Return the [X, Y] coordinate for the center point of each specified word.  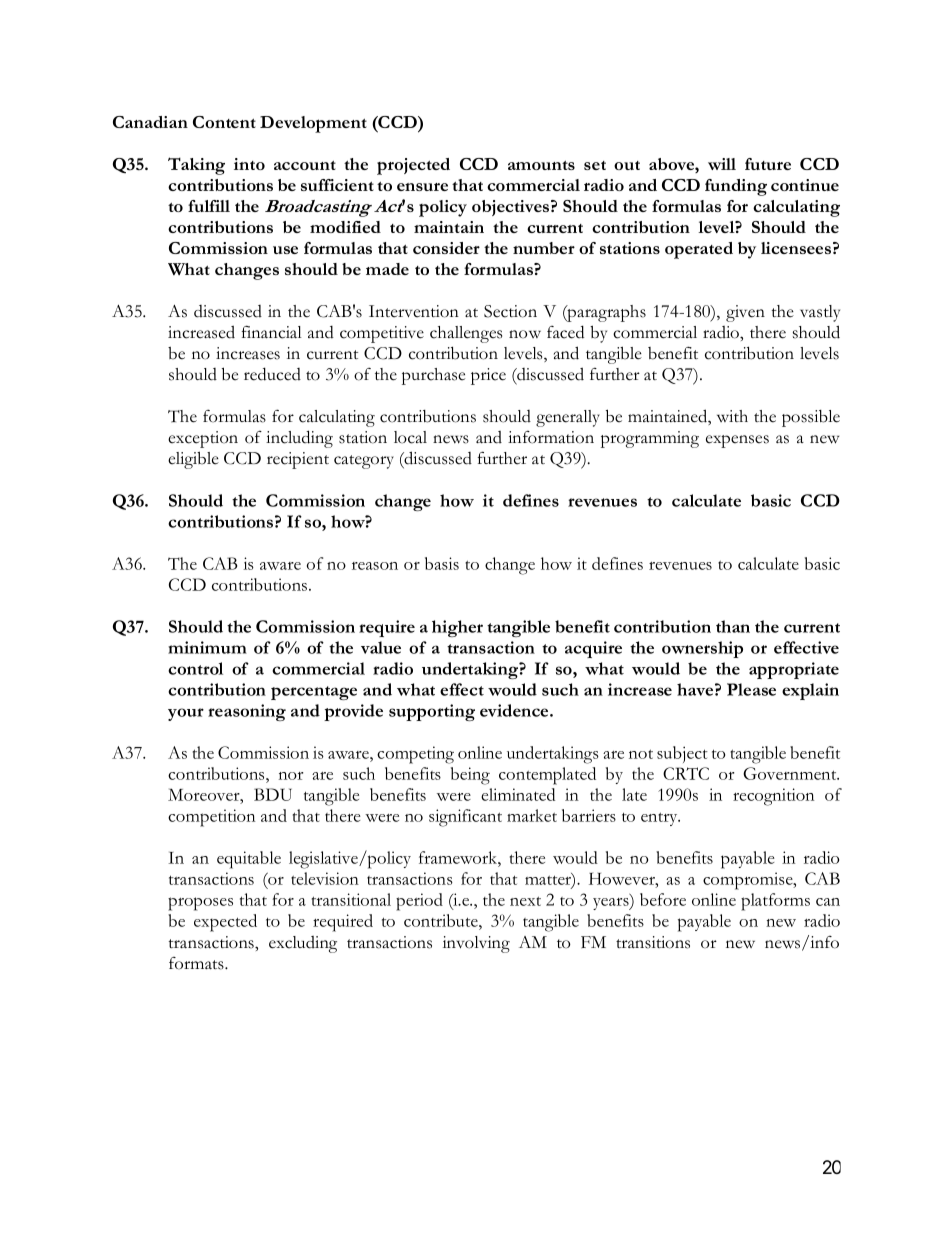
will [722, 164]
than [733, 626]
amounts [541, 165]
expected [225, 923]
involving [476, 944]
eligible [193, 460]
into [249, 164]
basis [442, 563]
